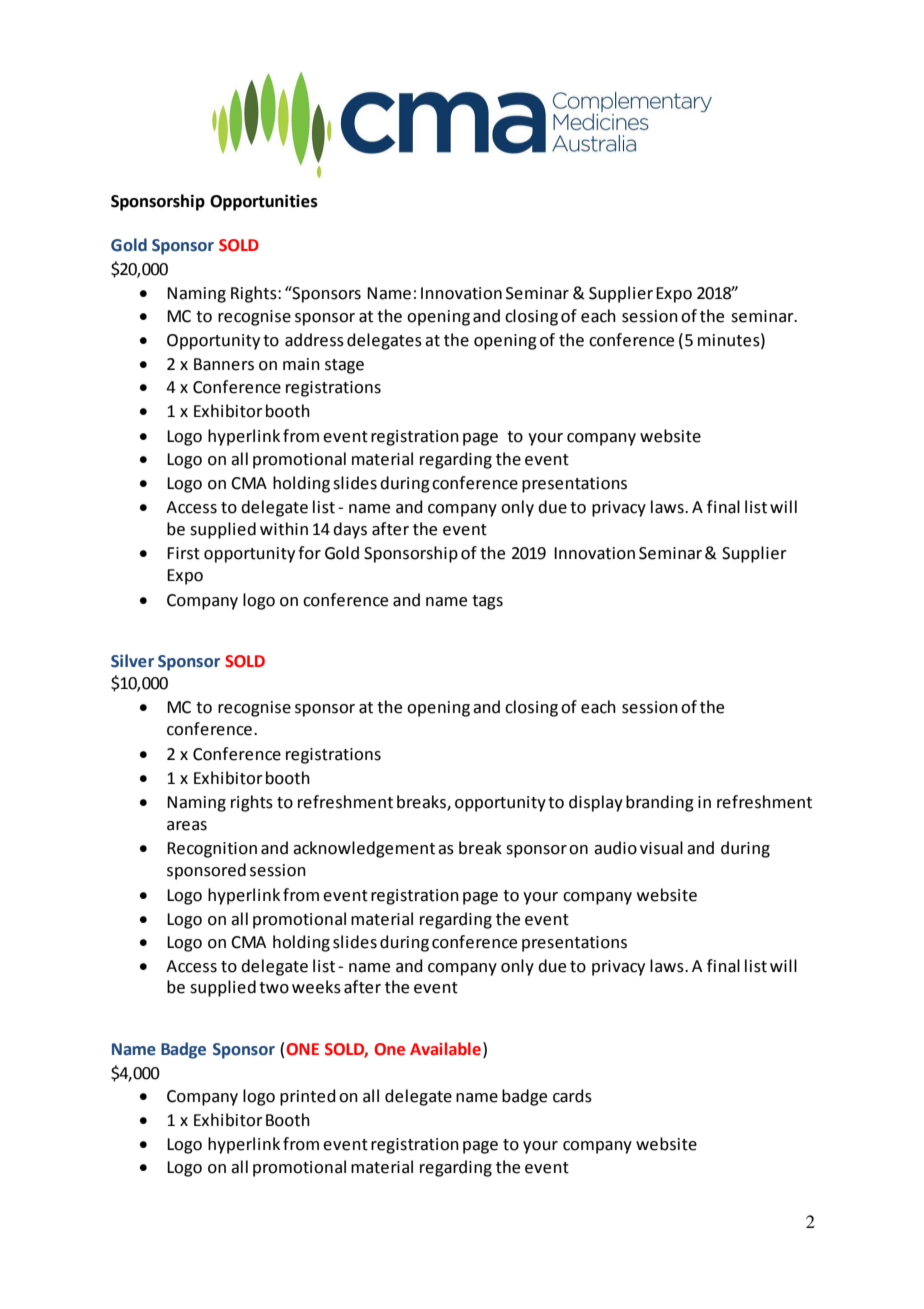 This screenshot has height=1309, width=924. What do you see at coordinates (445, 1049) in the screenshot?
I see `Available` at bounding box center [445, 1049].
